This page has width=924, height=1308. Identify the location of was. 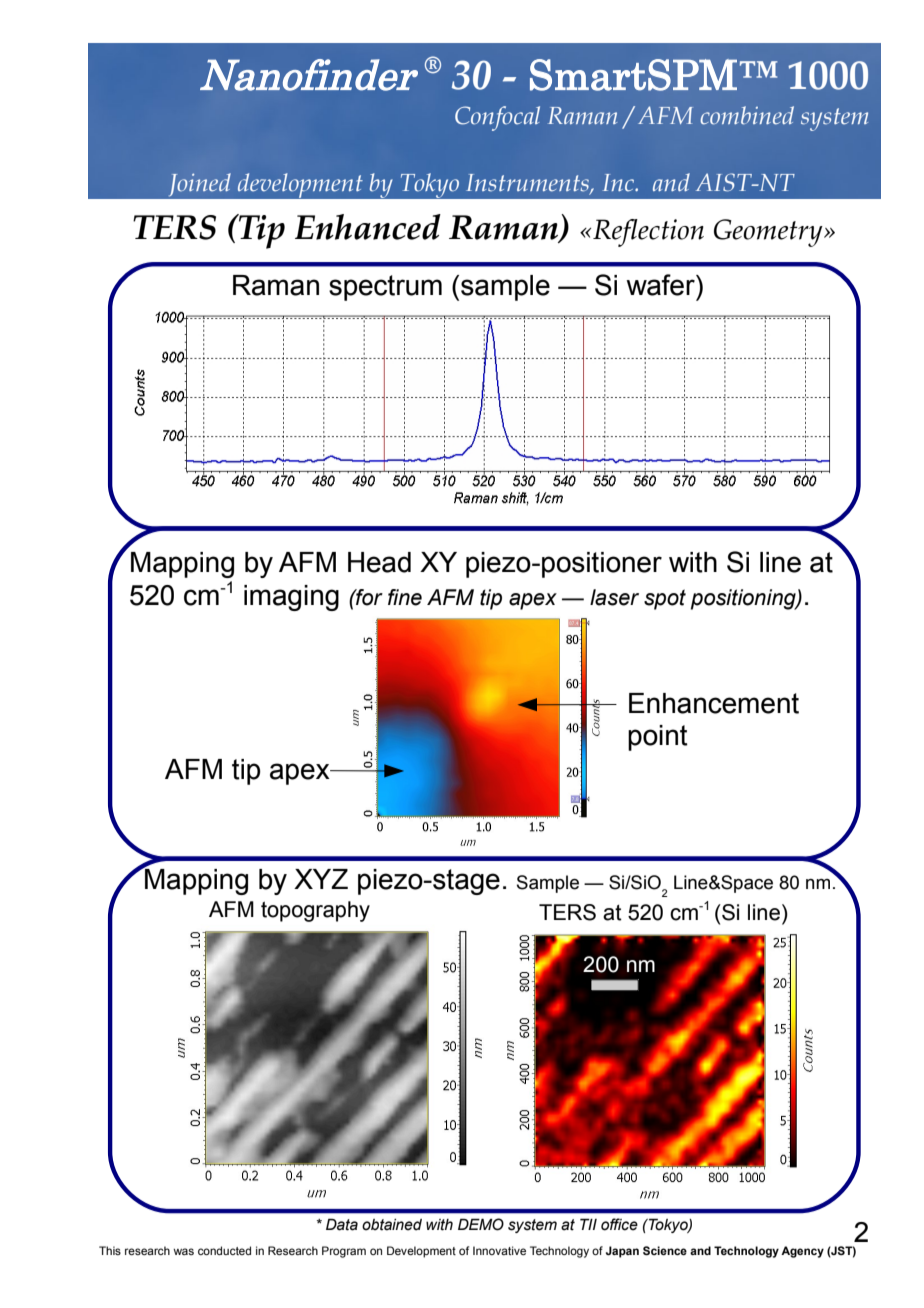
(183, 1251).
